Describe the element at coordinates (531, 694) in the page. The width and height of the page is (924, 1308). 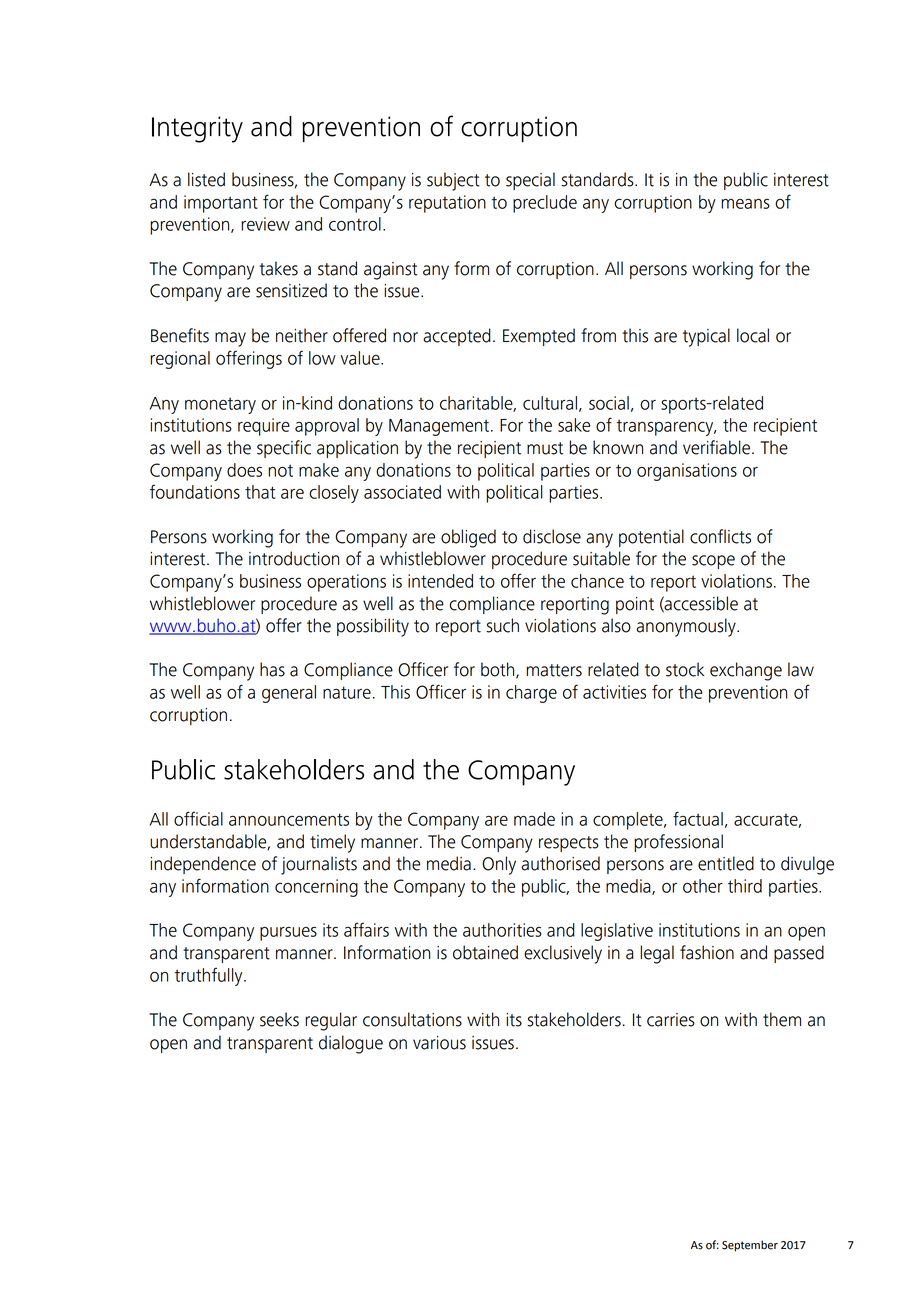
I see `charge` at that location.
